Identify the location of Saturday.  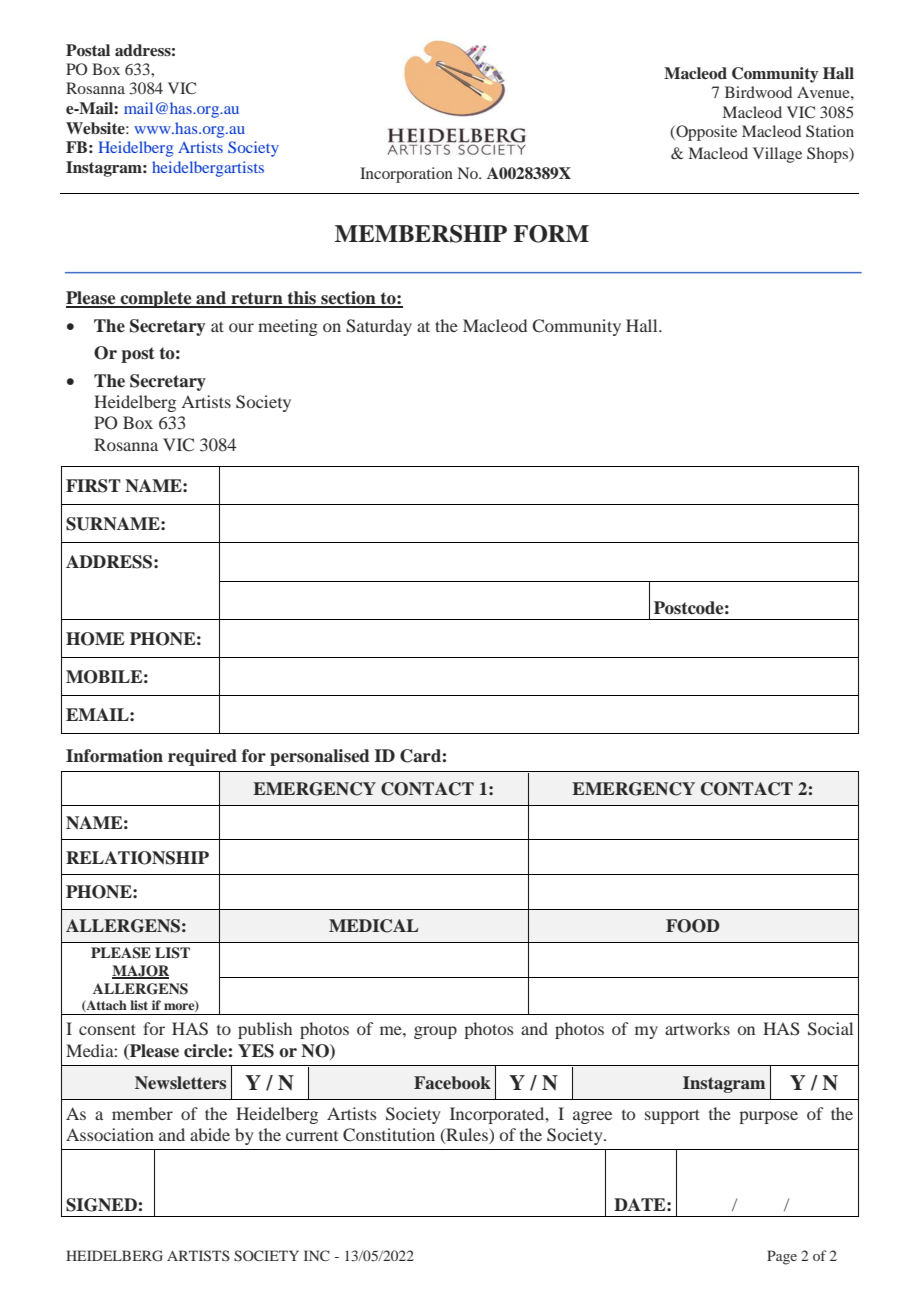
(379, 327).
